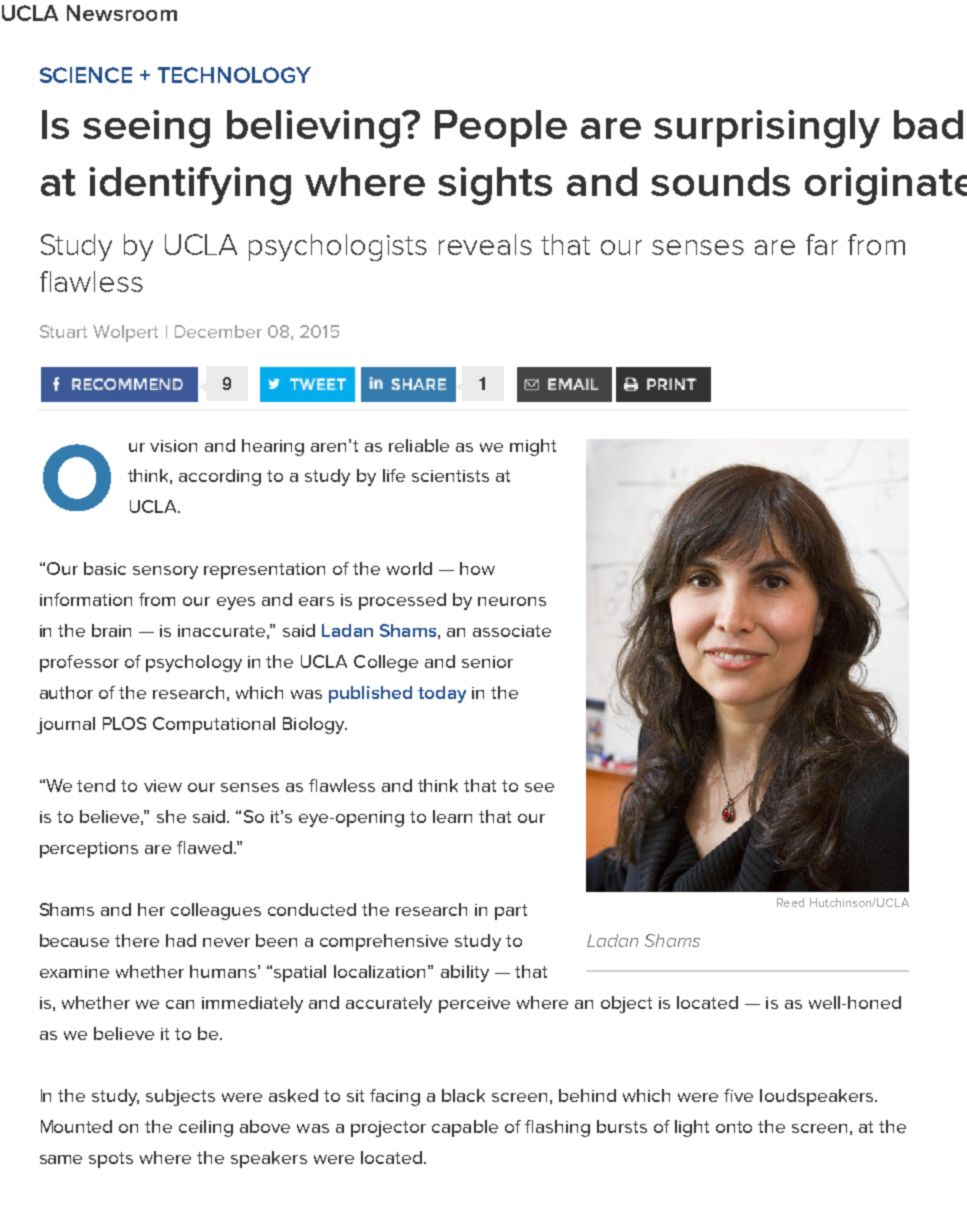 The height and width of the page is (1232, 967). Describe the element at coordinates (512, 631) in the page. I see `associate` at that location.
